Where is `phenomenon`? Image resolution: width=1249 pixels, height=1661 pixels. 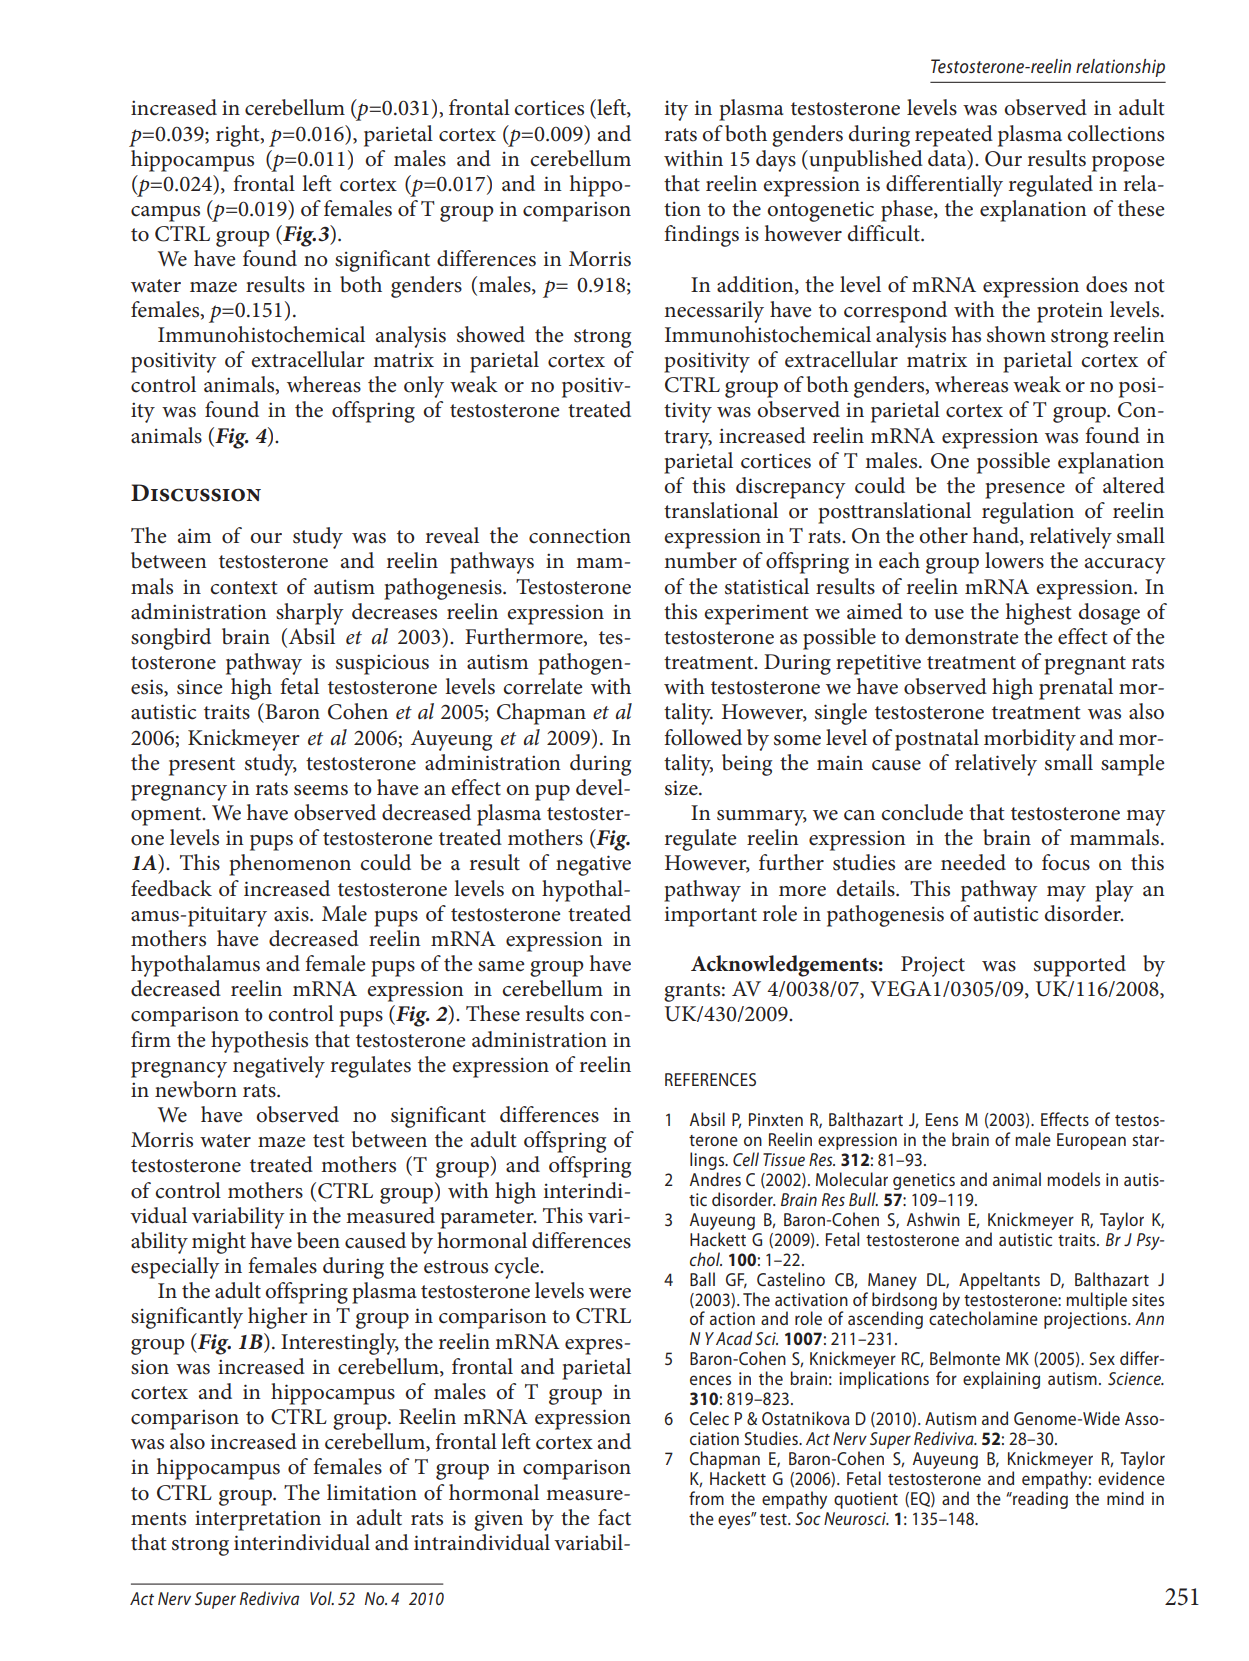 phenomenon is located at coordinates (290, 865).
